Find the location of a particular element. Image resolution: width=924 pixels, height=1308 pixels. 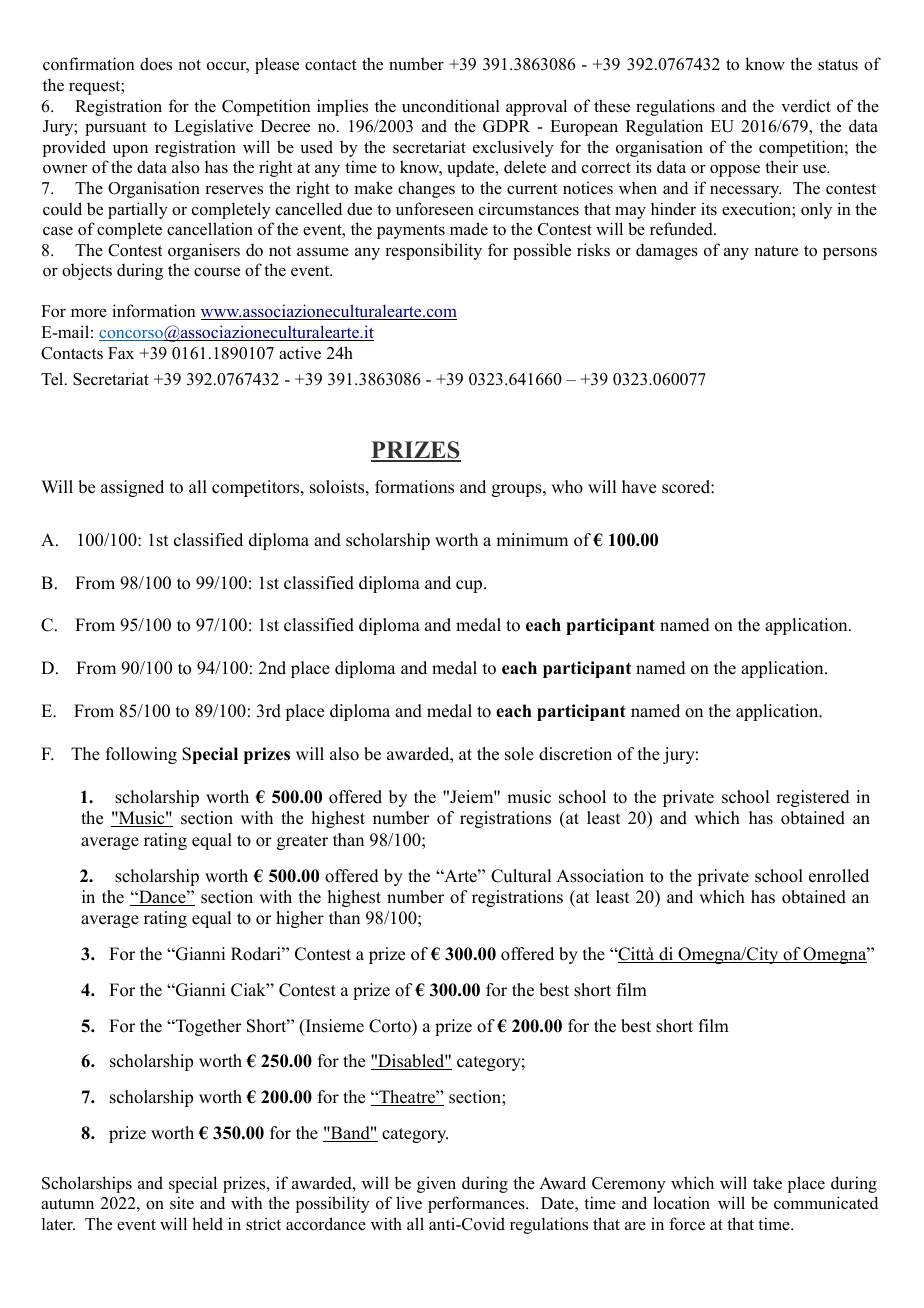

site is located at coordinates (182, 1203).
